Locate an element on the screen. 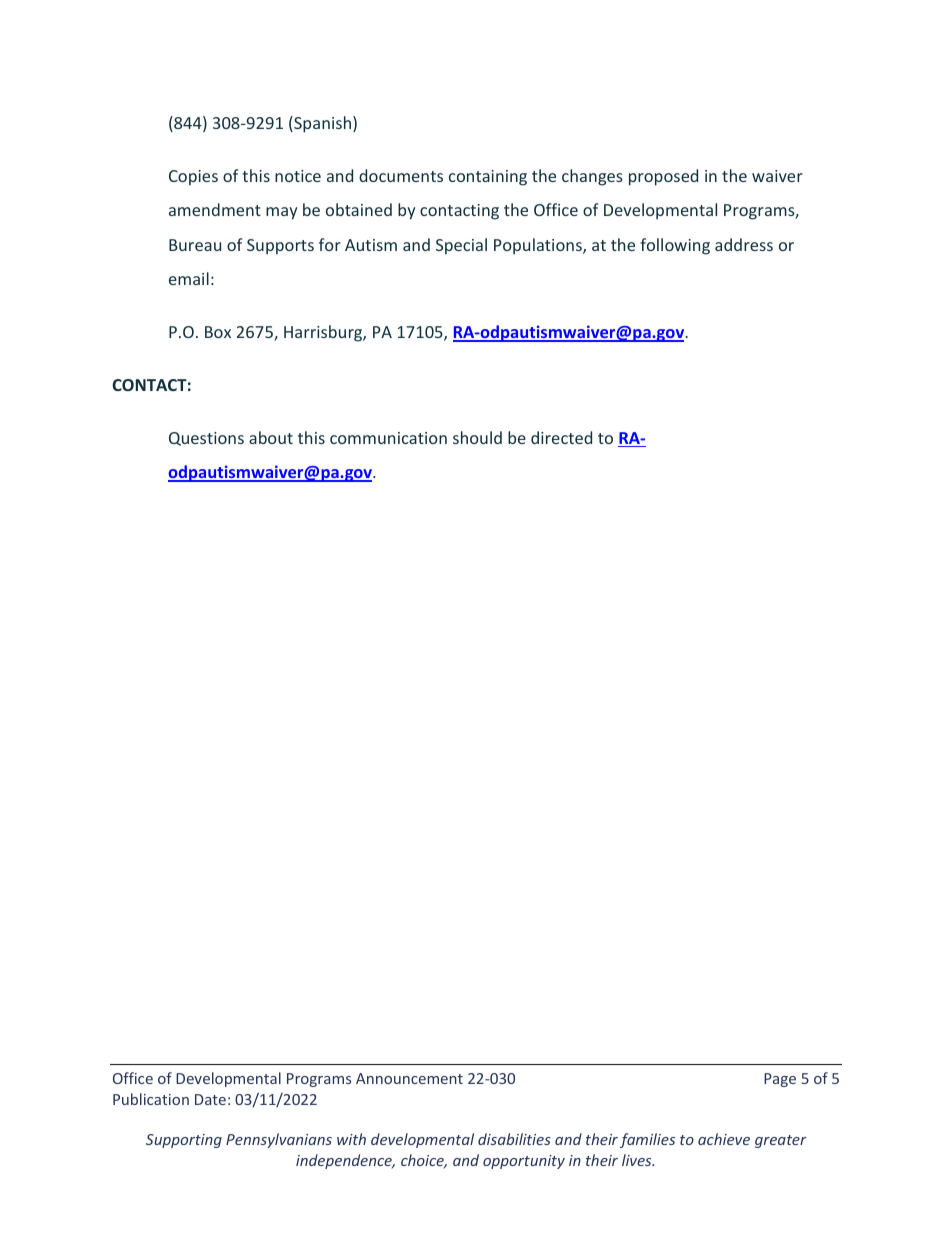 The image size is (952, 1233). Page is located at coordinates (780, 1080).
